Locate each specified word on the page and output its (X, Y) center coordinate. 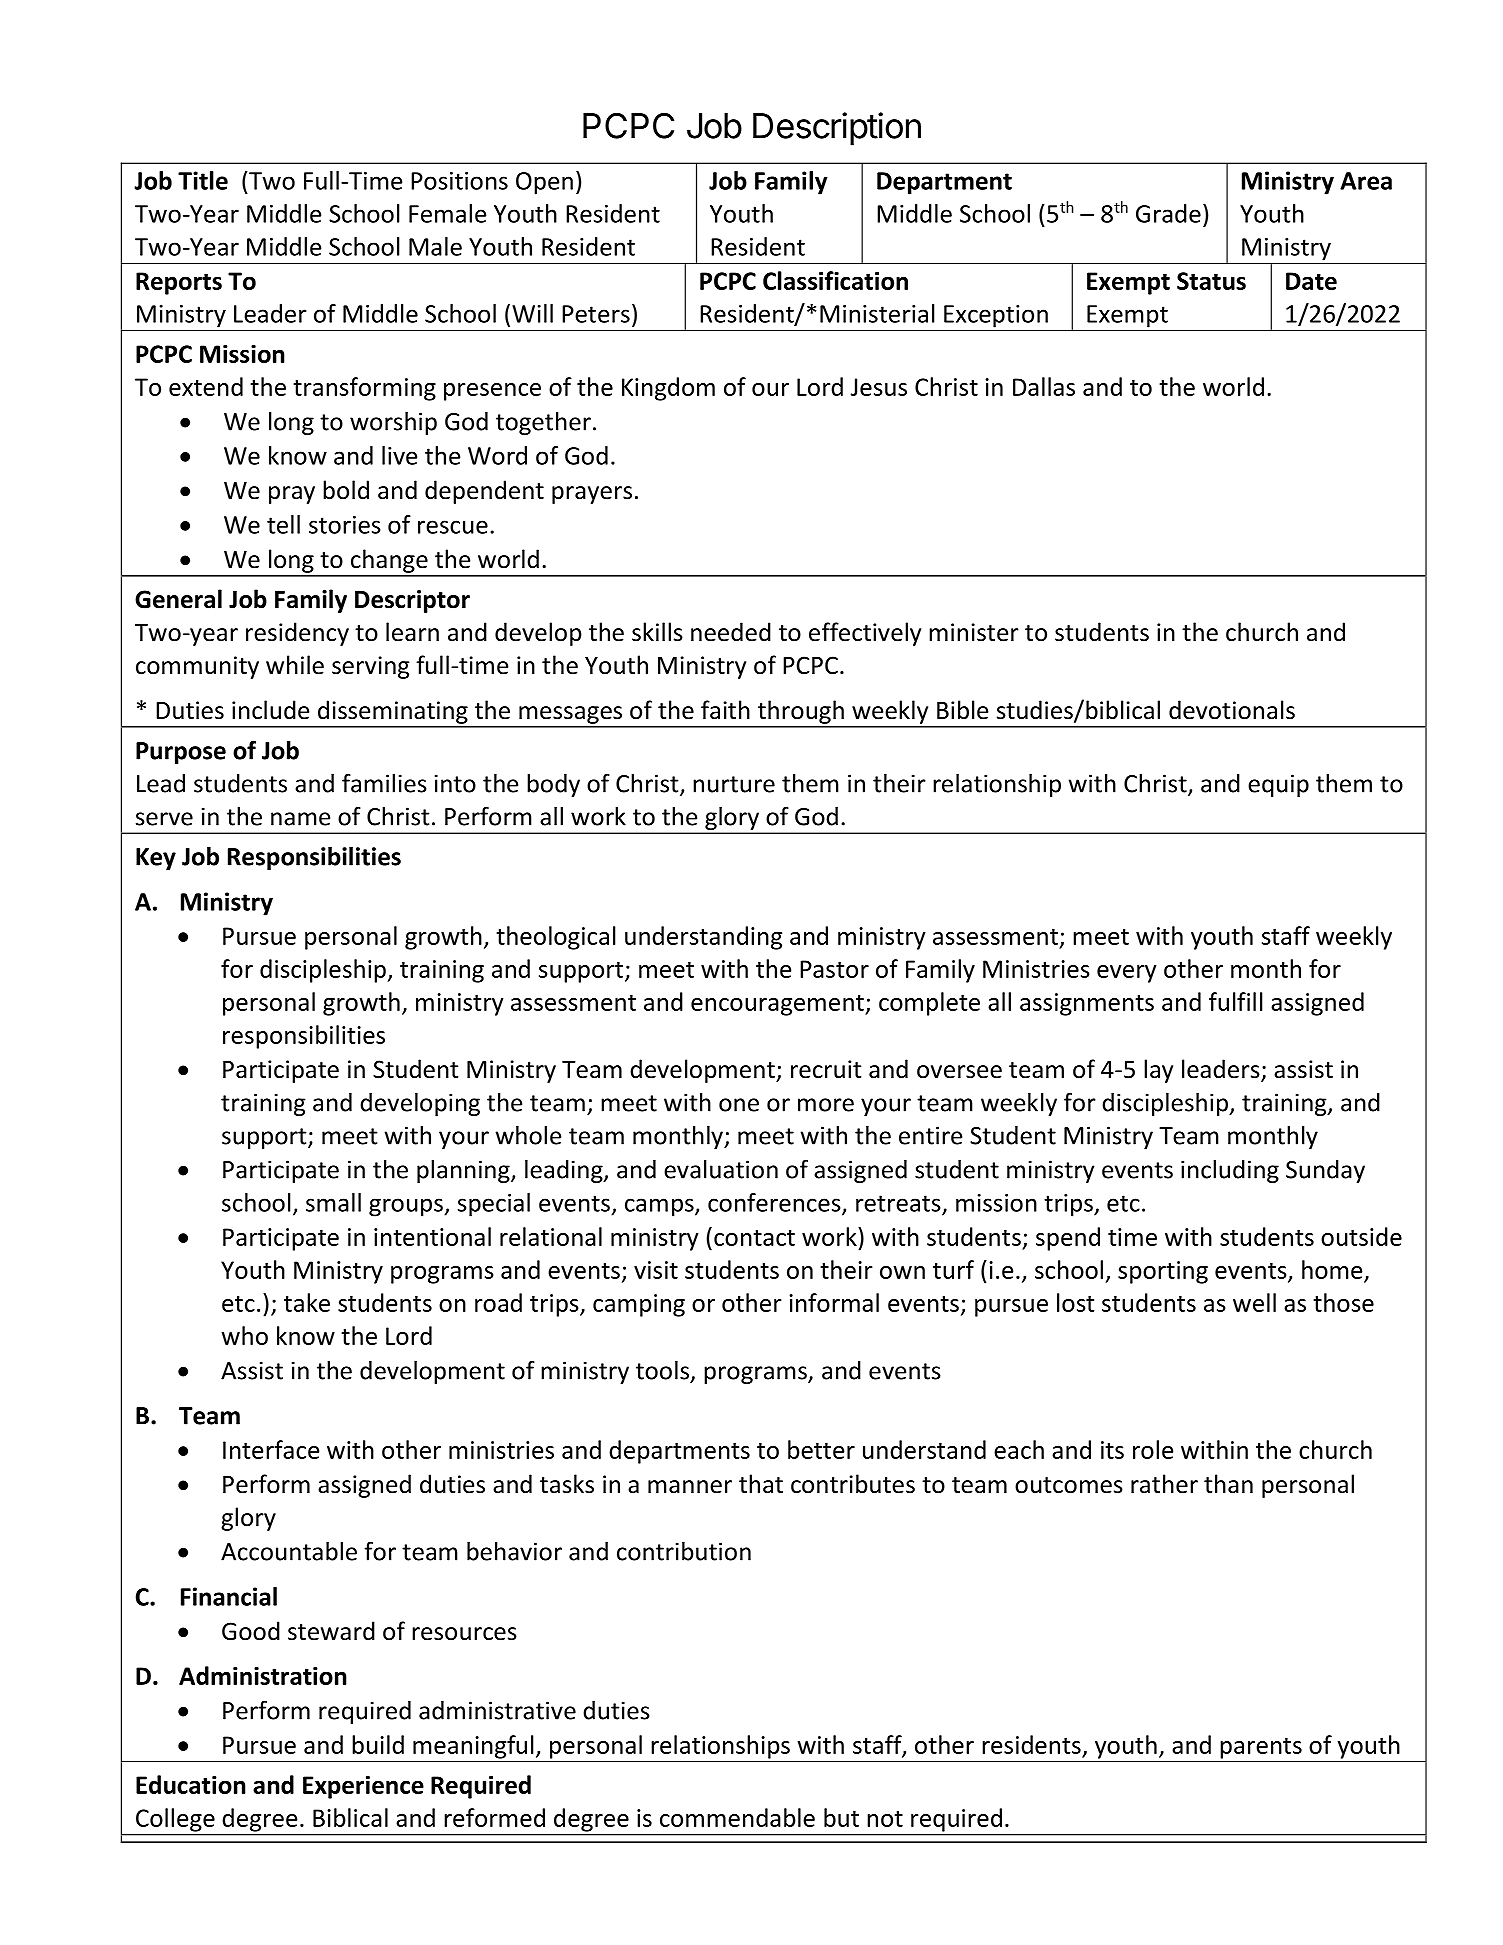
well (1254, 1302)
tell (283, 524)
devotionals (1232, 710)
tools (662, 1370)
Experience (363, 1787)
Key (156, 859)
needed (731, 632)
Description (837, 129)
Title (203, 180)
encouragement (778, 1005)
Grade (1168, 213)
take (307, 1302)
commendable (737, 1817)
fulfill (1236, 1001)
